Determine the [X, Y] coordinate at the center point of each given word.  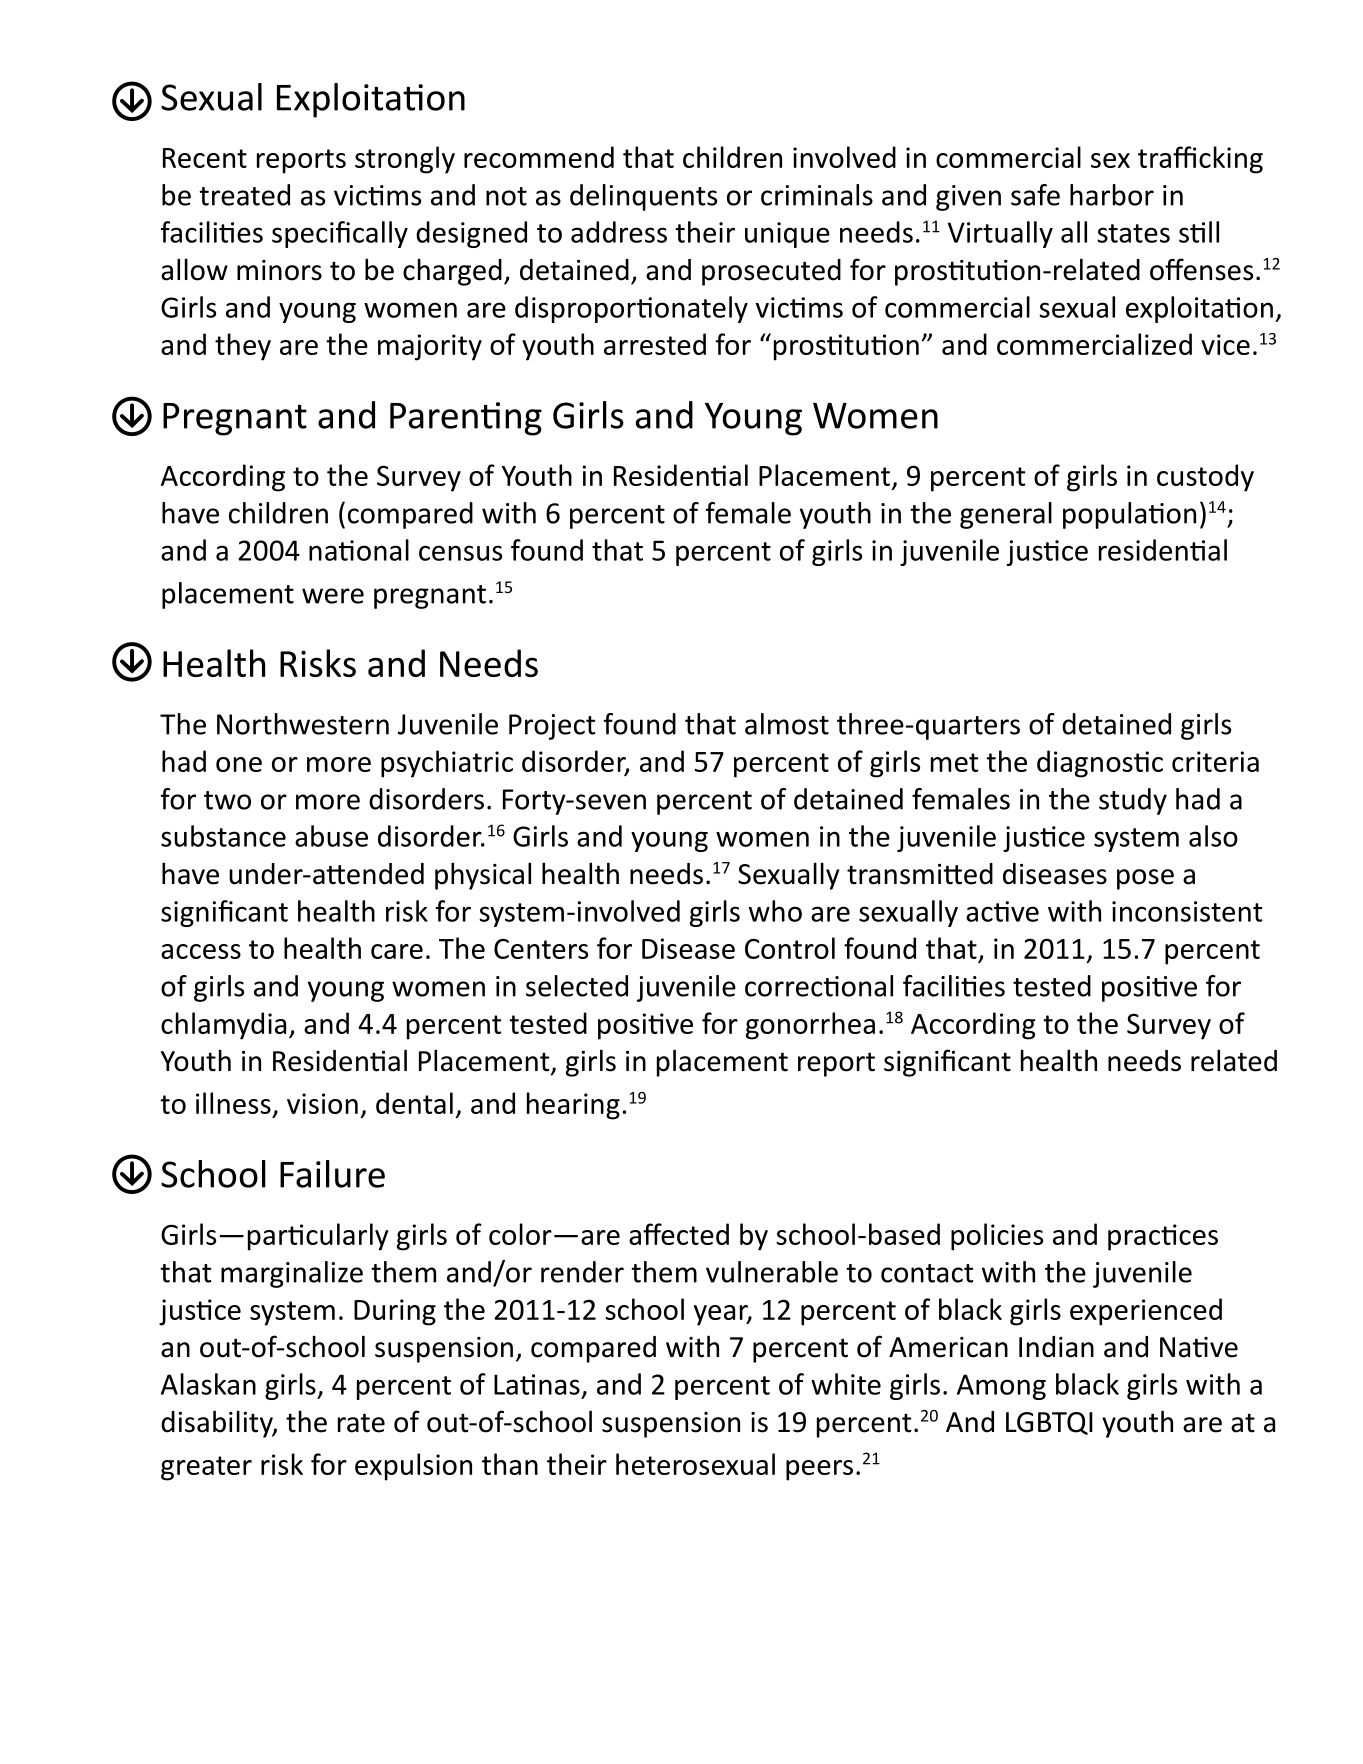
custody [1205, 478]
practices [1163, 1237]
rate [361, 1423]
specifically [340, 234]
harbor [1112, 195]
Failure [332, 1174]
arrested [655, 344]
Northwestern [303, 724]
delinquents [643, 197]
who [775, 911]
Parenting [466, 419]
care [397, 951]
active [1002, 911]
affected [679, 1234]
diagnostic [1100, 764]
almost [787, 724]
